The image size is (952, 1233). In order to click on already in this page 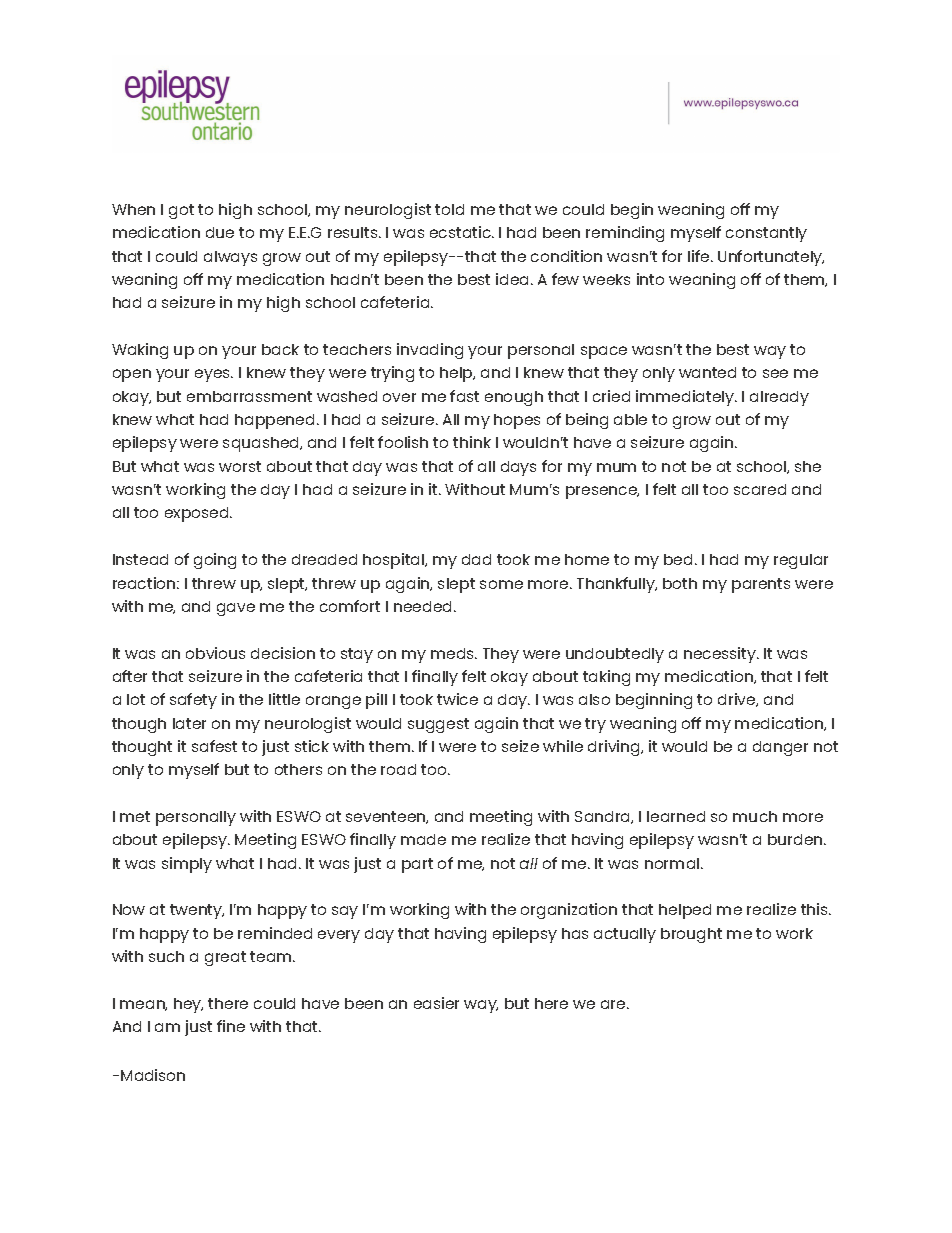, I will do `click(779, 398)`.
